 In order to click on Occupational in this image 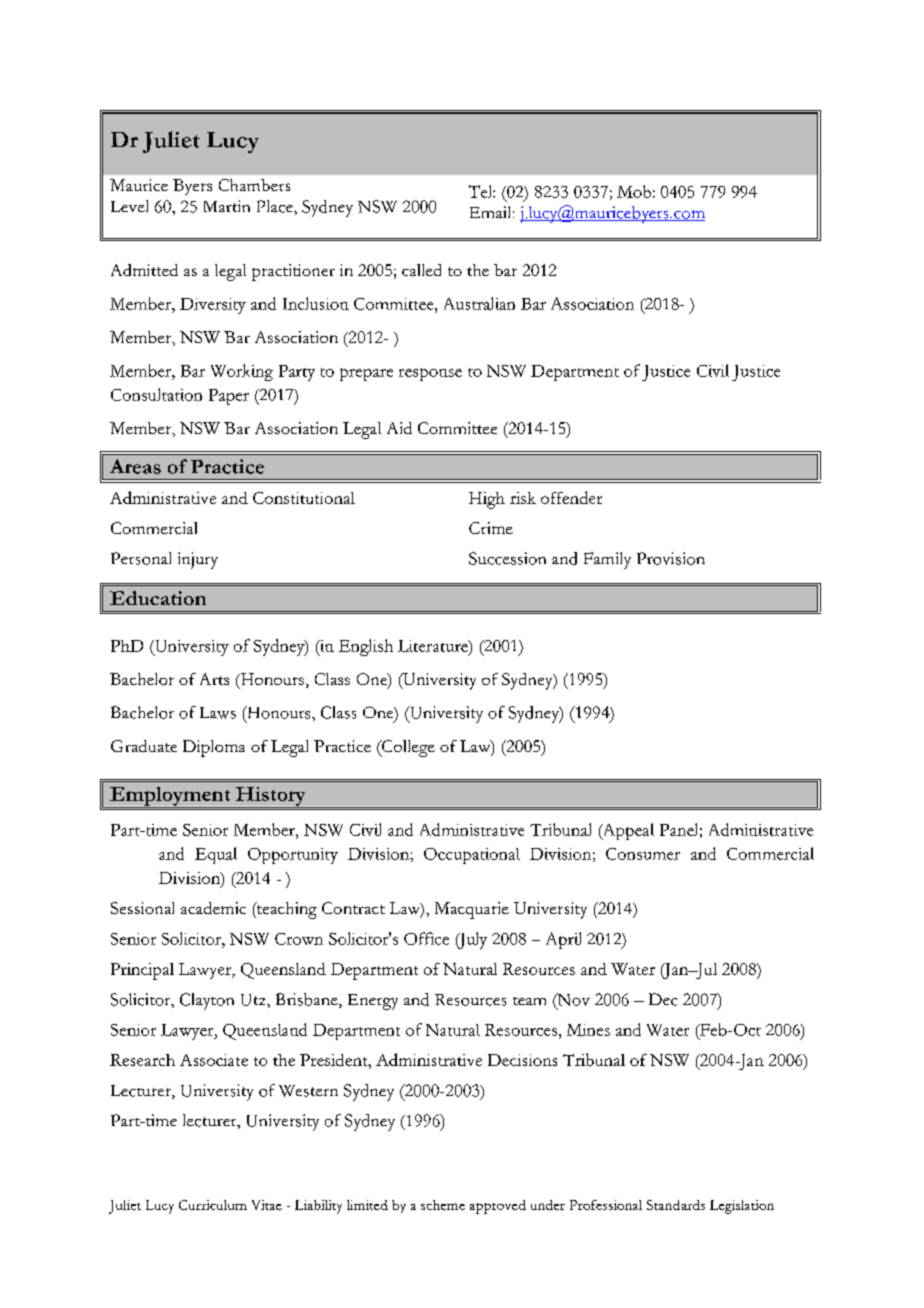, I will do `click(472, 856)`.
